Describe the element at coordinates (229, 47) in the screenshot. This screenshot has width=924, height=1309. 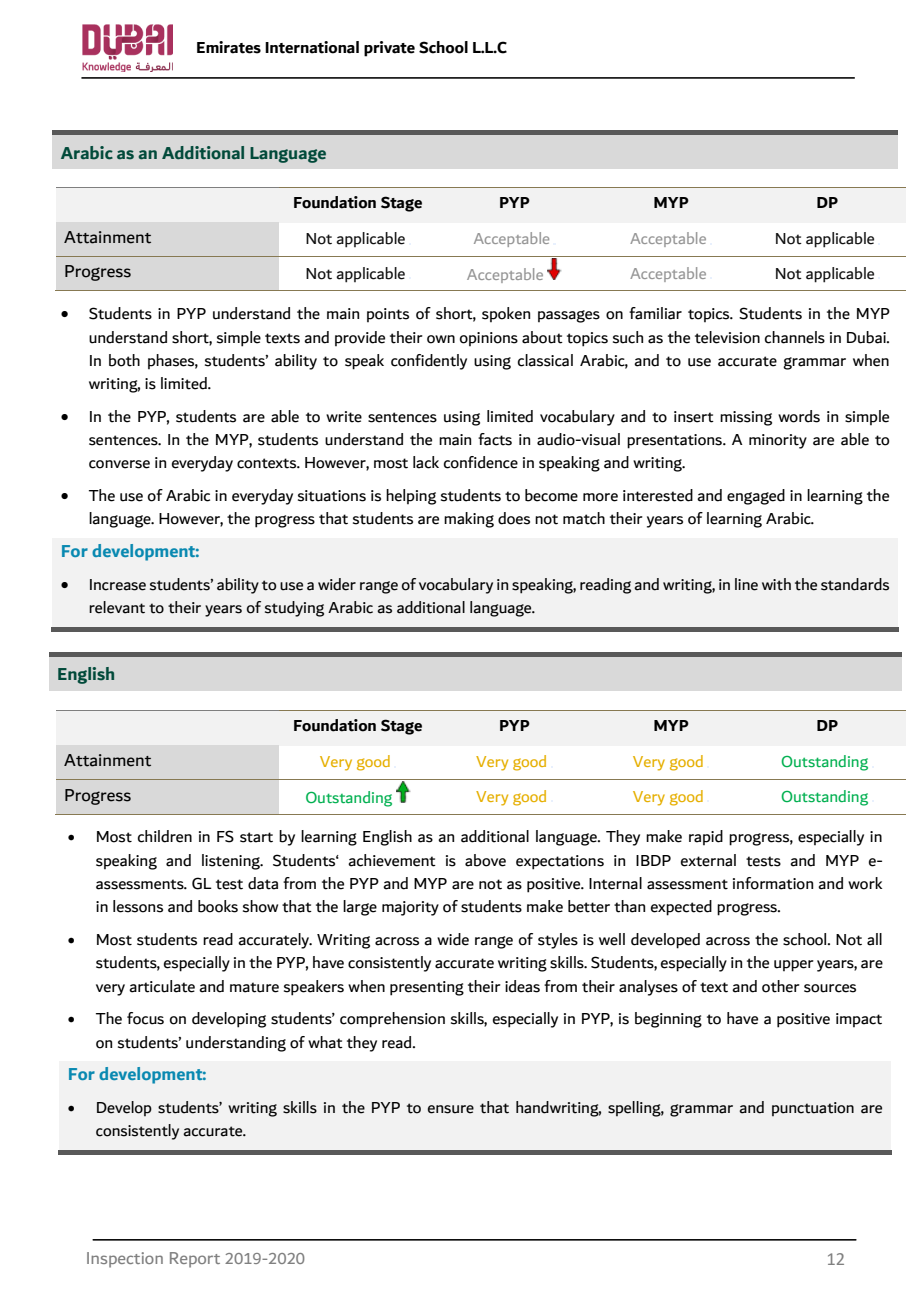
I see `Emirates` at that location.
